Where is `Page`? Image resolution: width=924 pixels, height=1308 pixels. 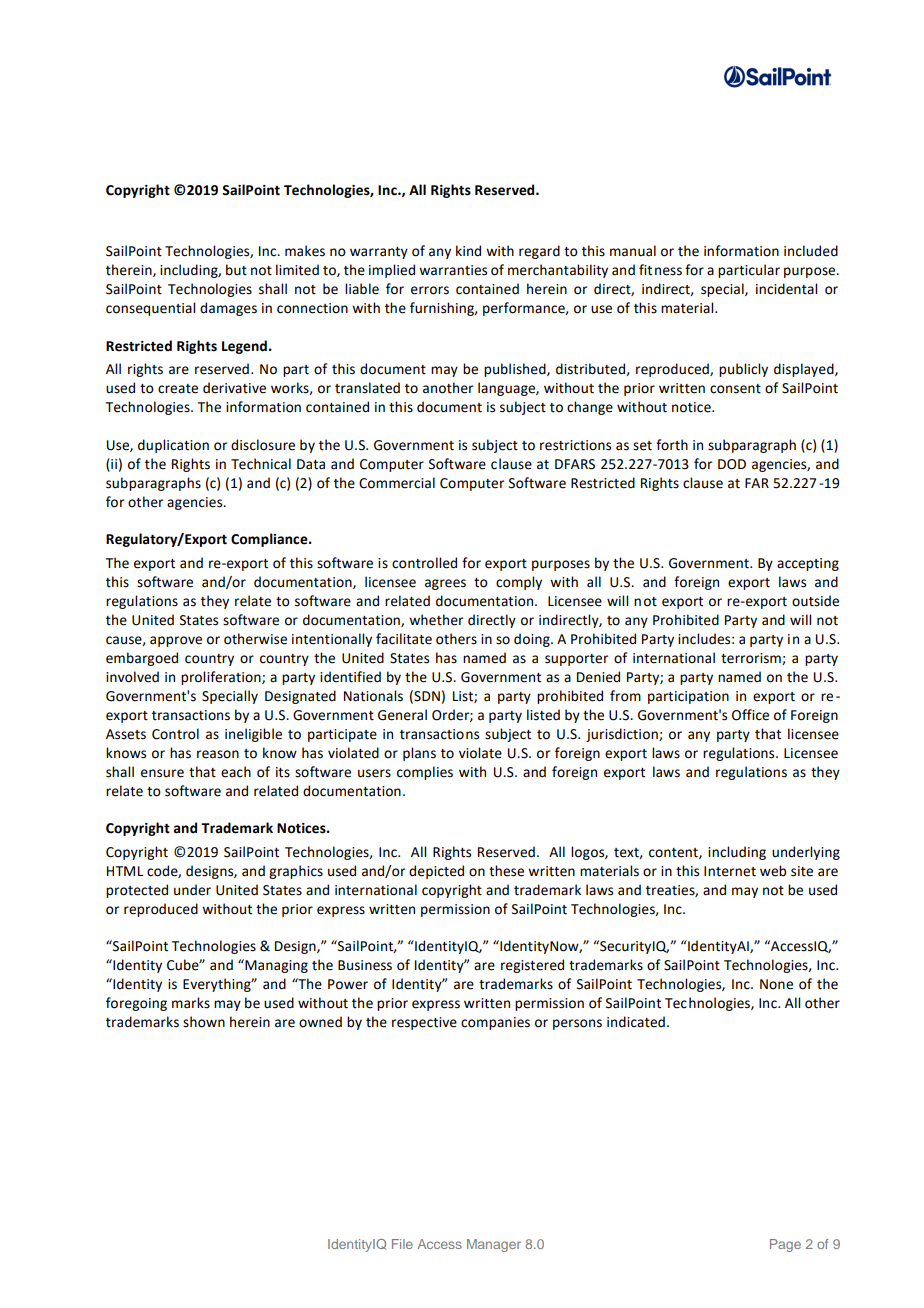
Page is located at coordinates (785, 1245).
